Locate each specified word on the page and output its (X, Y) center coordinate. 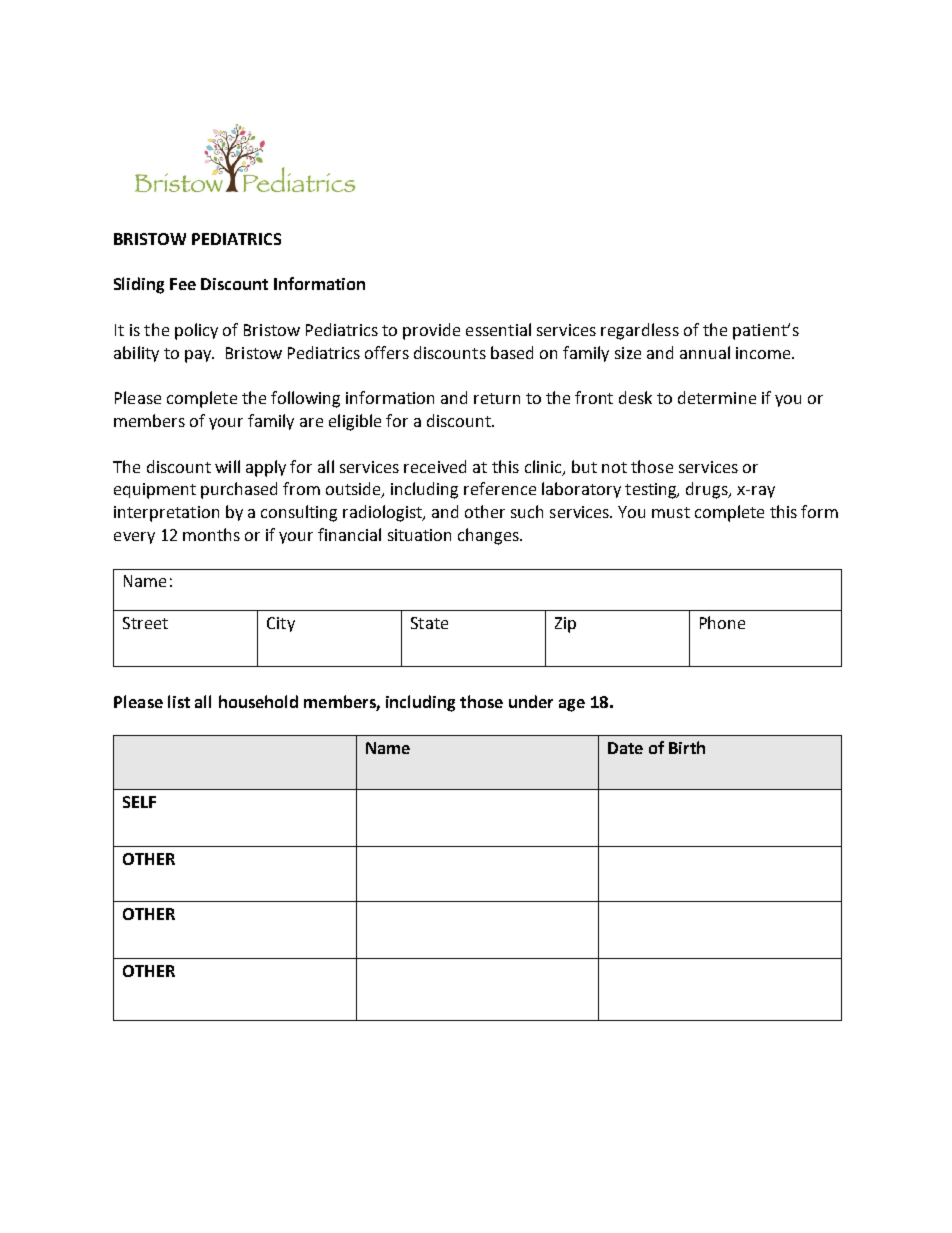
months (211, 534)
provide (431, 331)
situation (419, 535)
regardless (640, 331)
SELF (139, 802)
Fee (183, 284)
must (671, 512)
